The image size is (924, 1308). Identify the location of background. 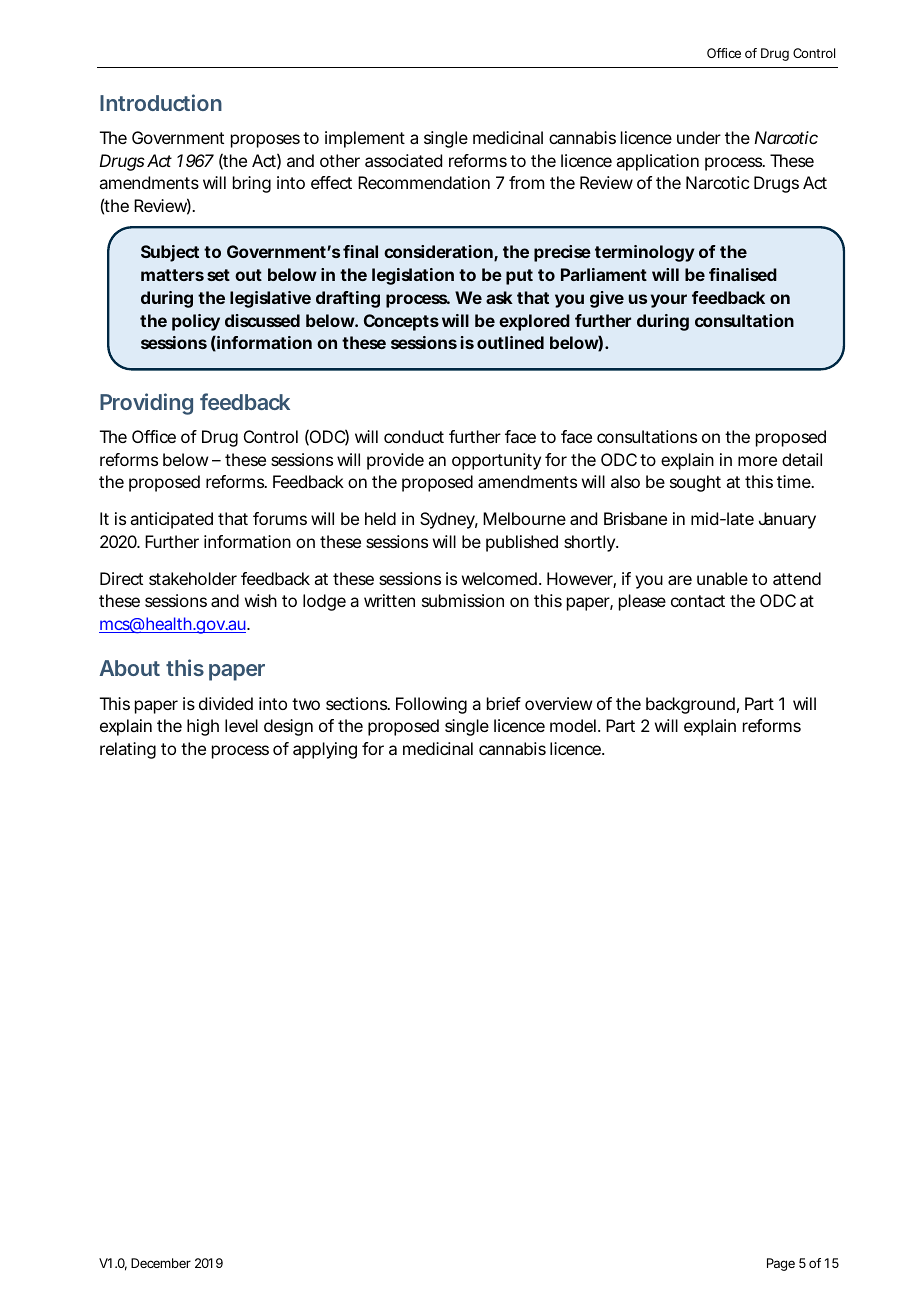
(690, 705).
